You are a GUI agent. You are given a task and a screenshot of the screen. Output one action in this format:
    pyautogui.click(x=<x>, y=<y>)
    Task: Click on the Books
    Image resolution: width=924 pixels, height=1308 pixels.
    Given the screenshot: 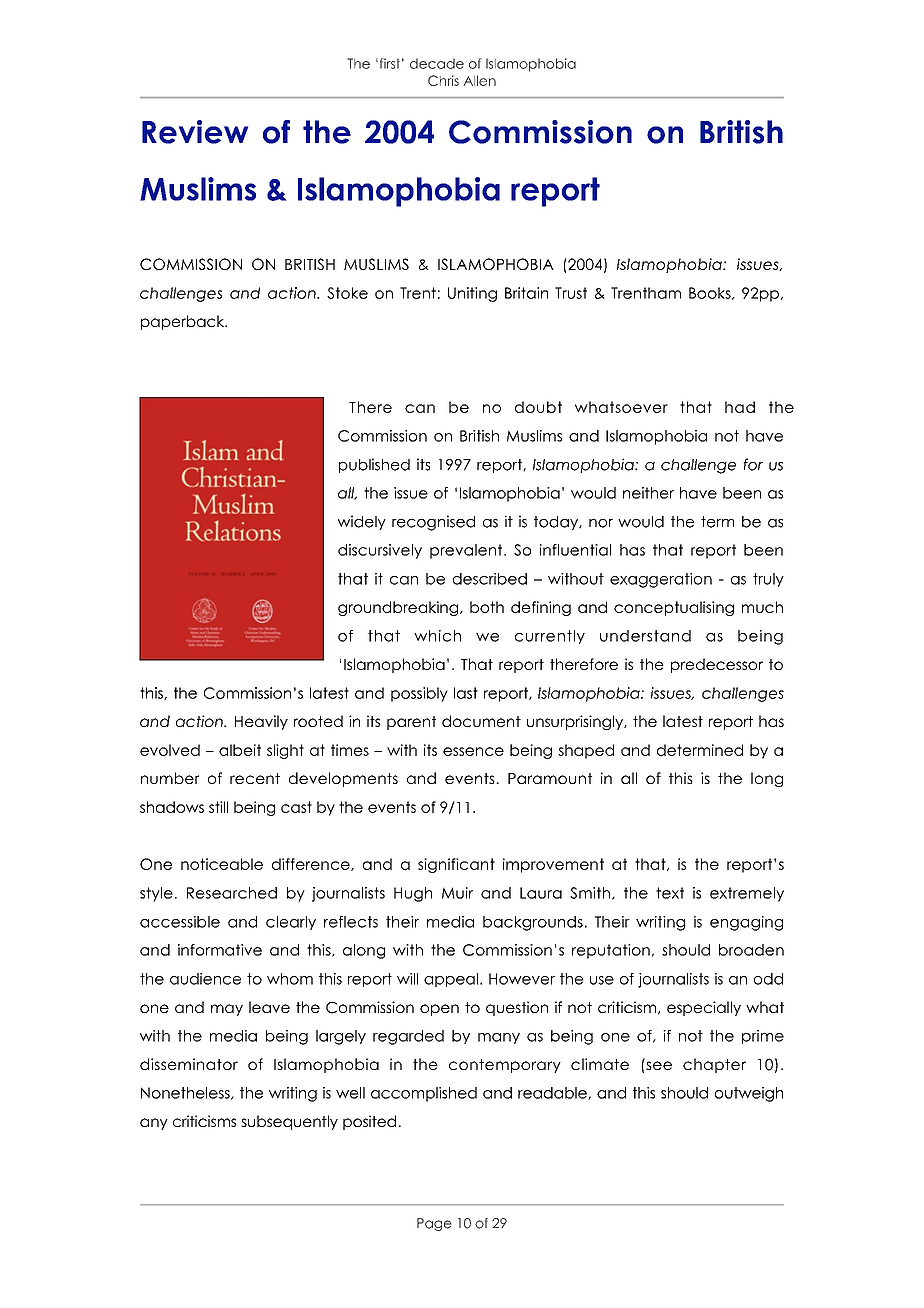 What is the action you would take?
    pyautogui.click(x=711, y=293)
